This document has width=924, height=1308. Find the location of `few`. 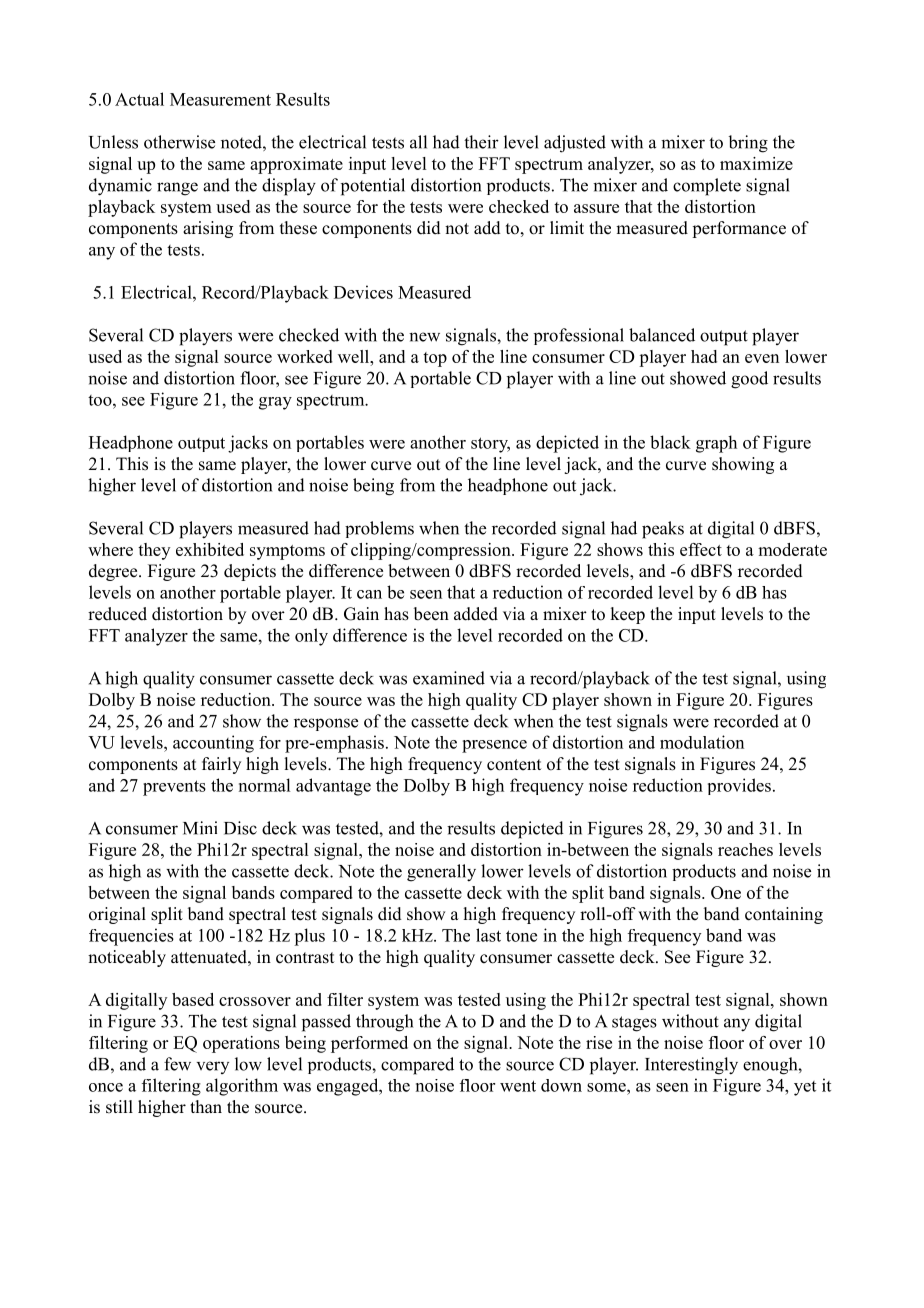

few is located at coordinates (177, 1064).
